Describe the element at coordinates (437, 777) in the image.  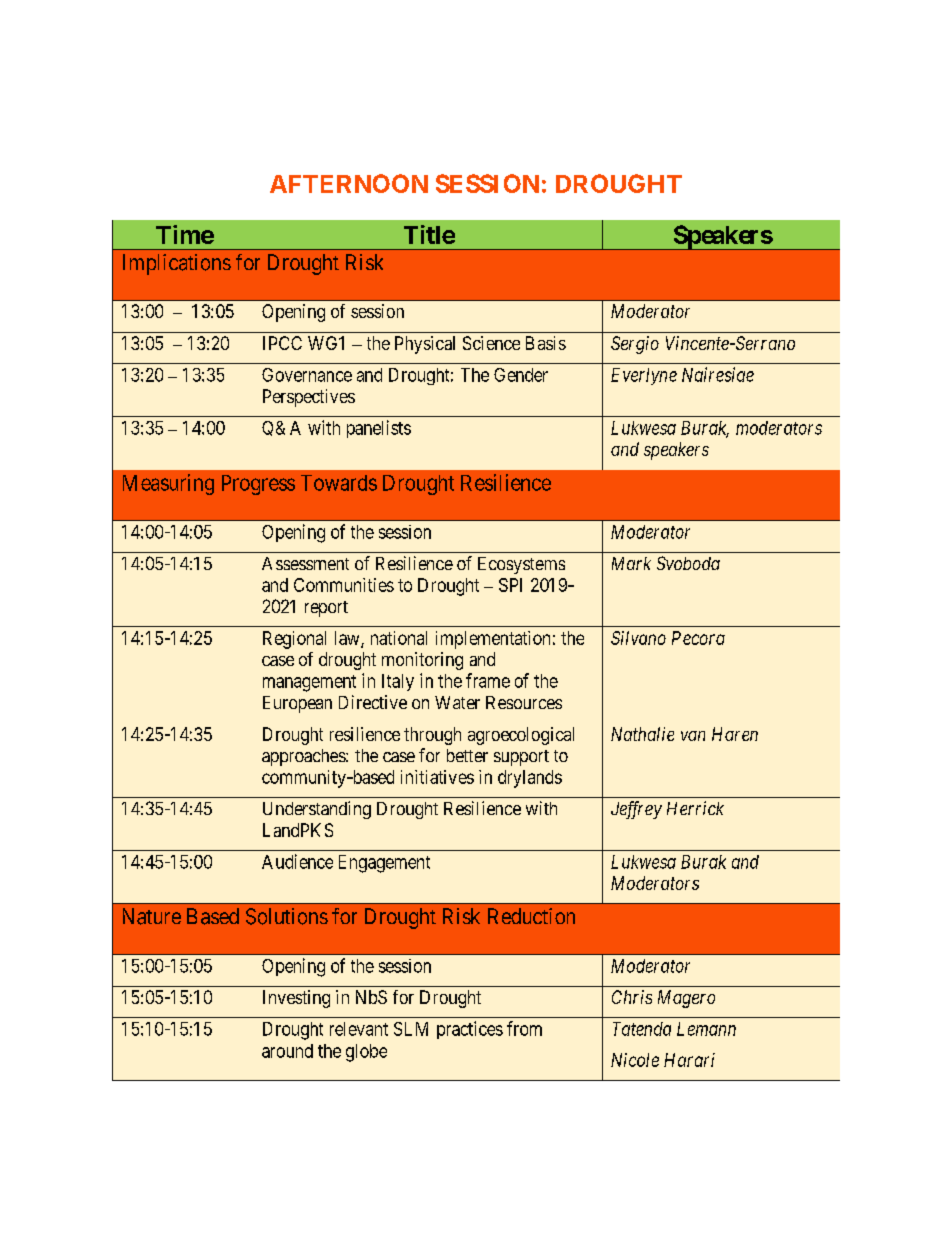
I see `initiatives` at that location.
